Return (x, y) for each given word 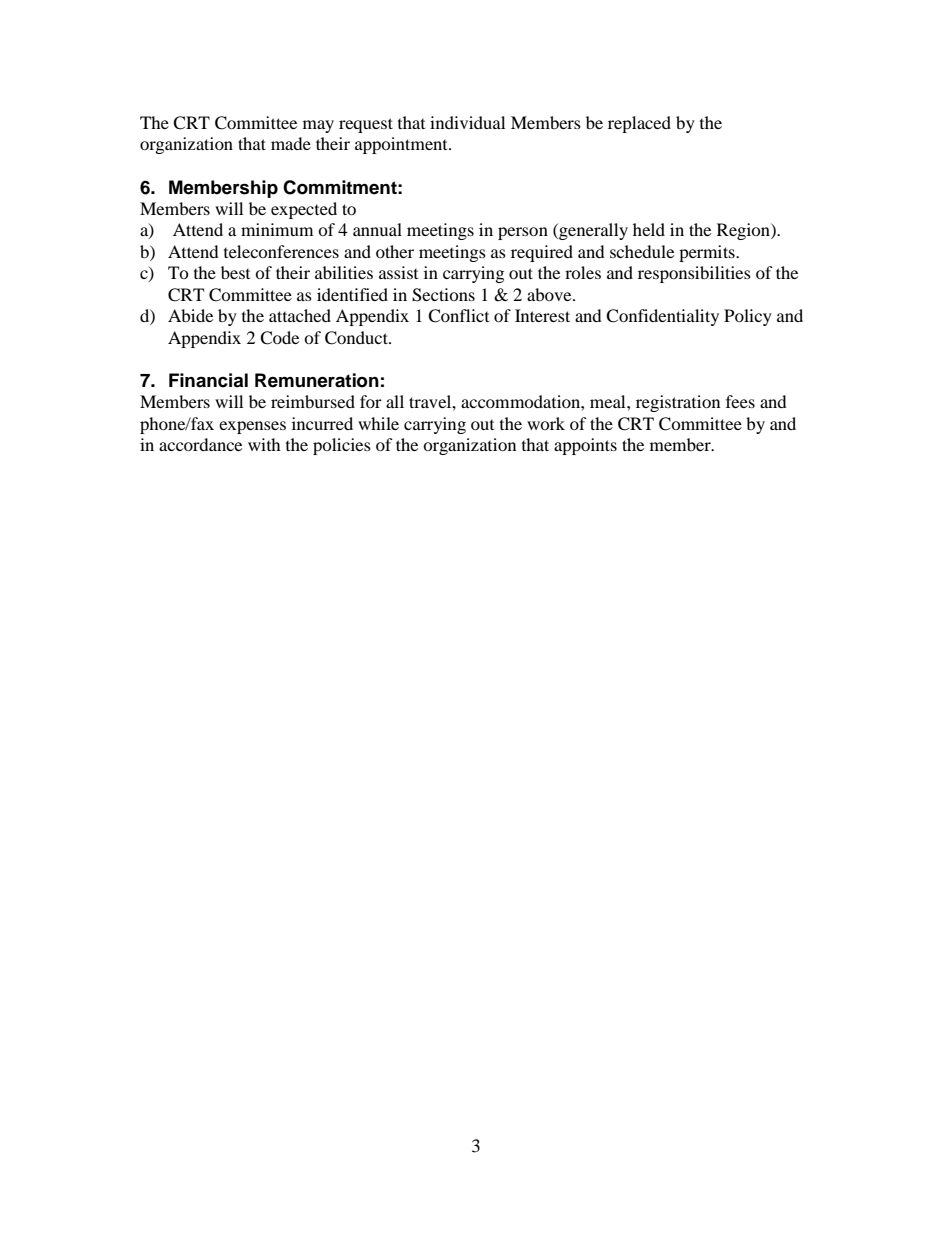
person (523, 233)
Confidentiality (662, 317)
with (264, 444)
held (649, 229)
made (291, 143)
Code (279, 338)
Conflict (458, 316)
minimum (277, 229)
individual (467, 122)
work (546, 423)
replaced (639, 124)
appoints (585, 446)
